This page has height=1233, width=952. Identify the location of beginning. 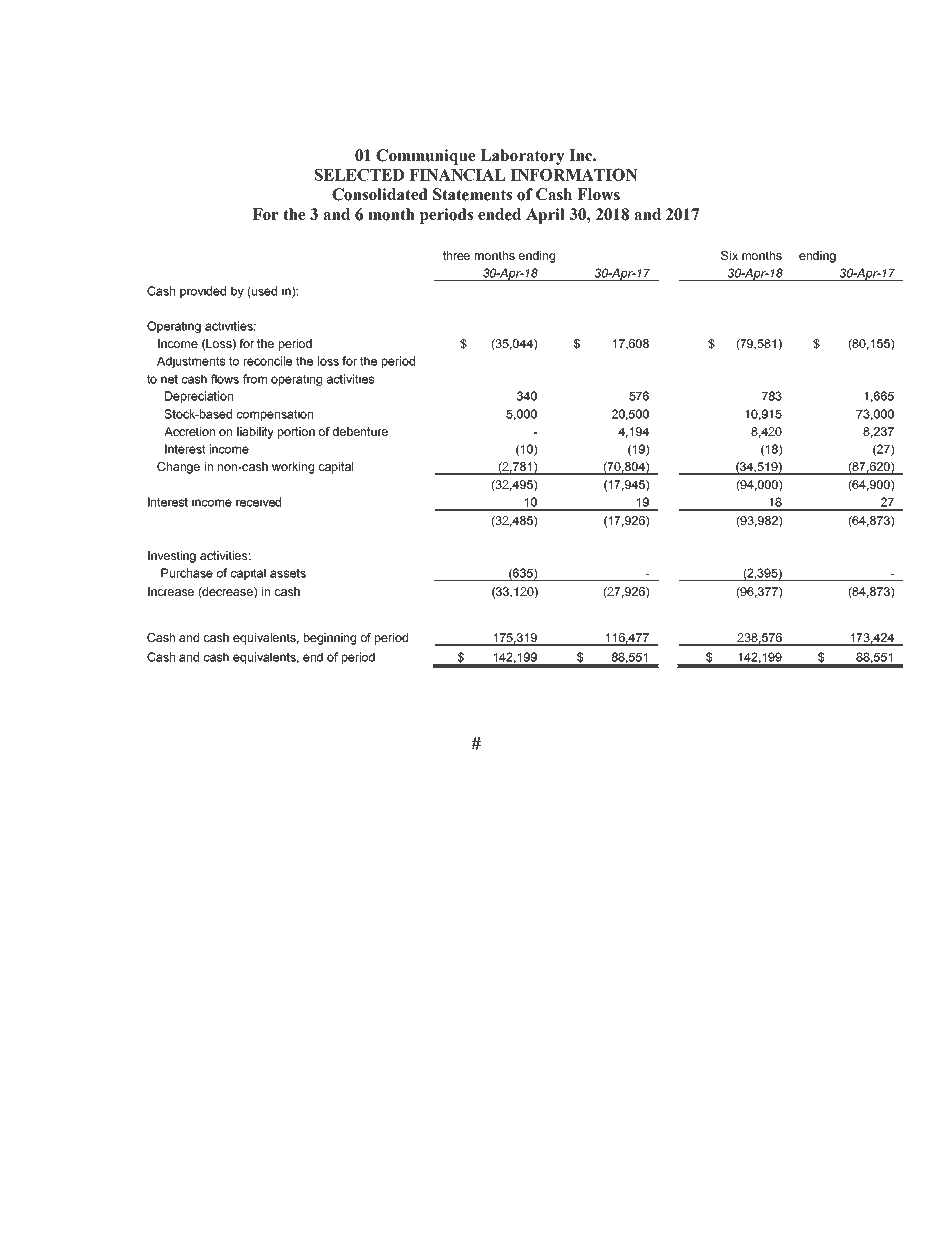
(330, 639).
